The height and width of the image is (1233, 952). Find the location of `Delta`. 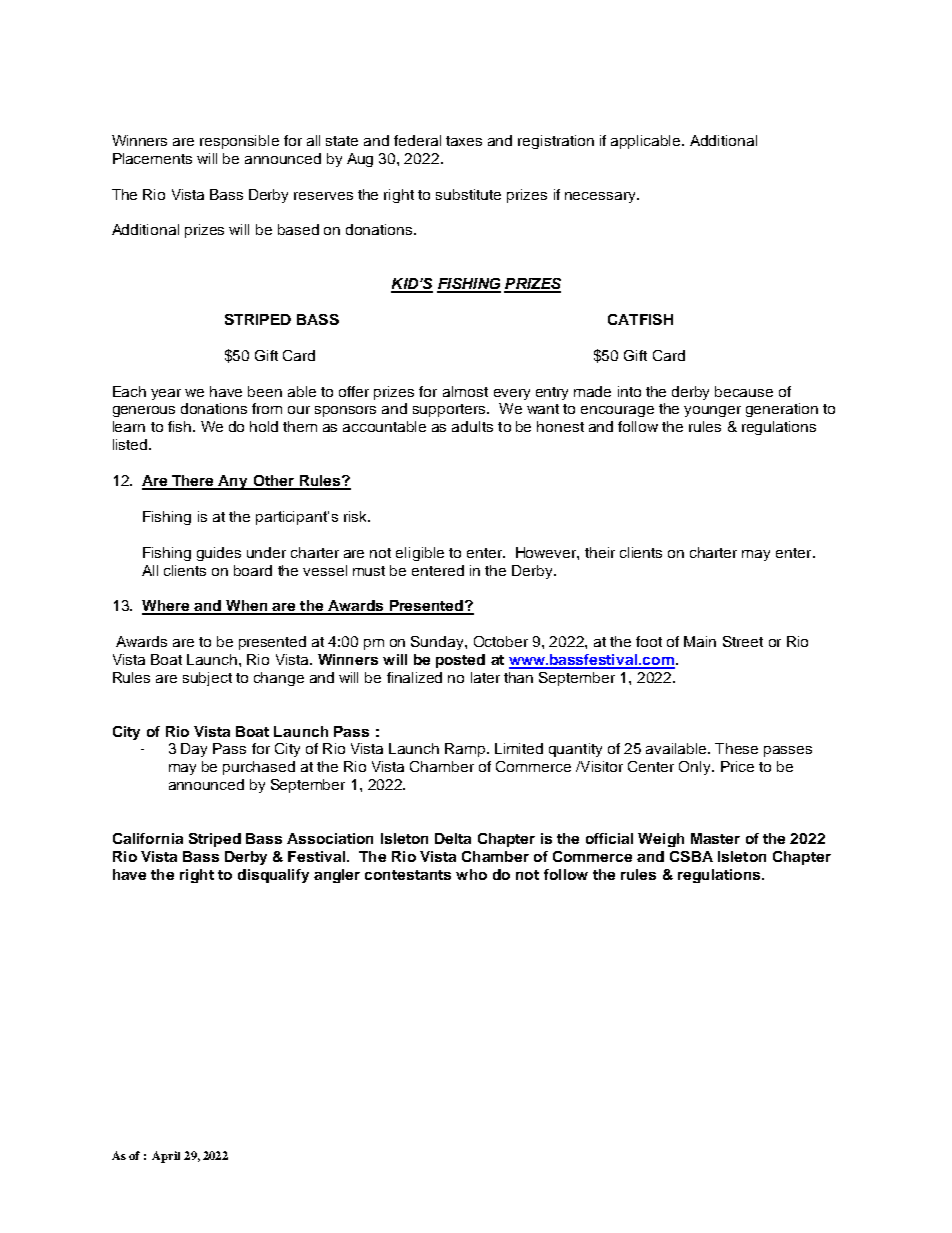

Delta is located at coordinates (453, 838).
